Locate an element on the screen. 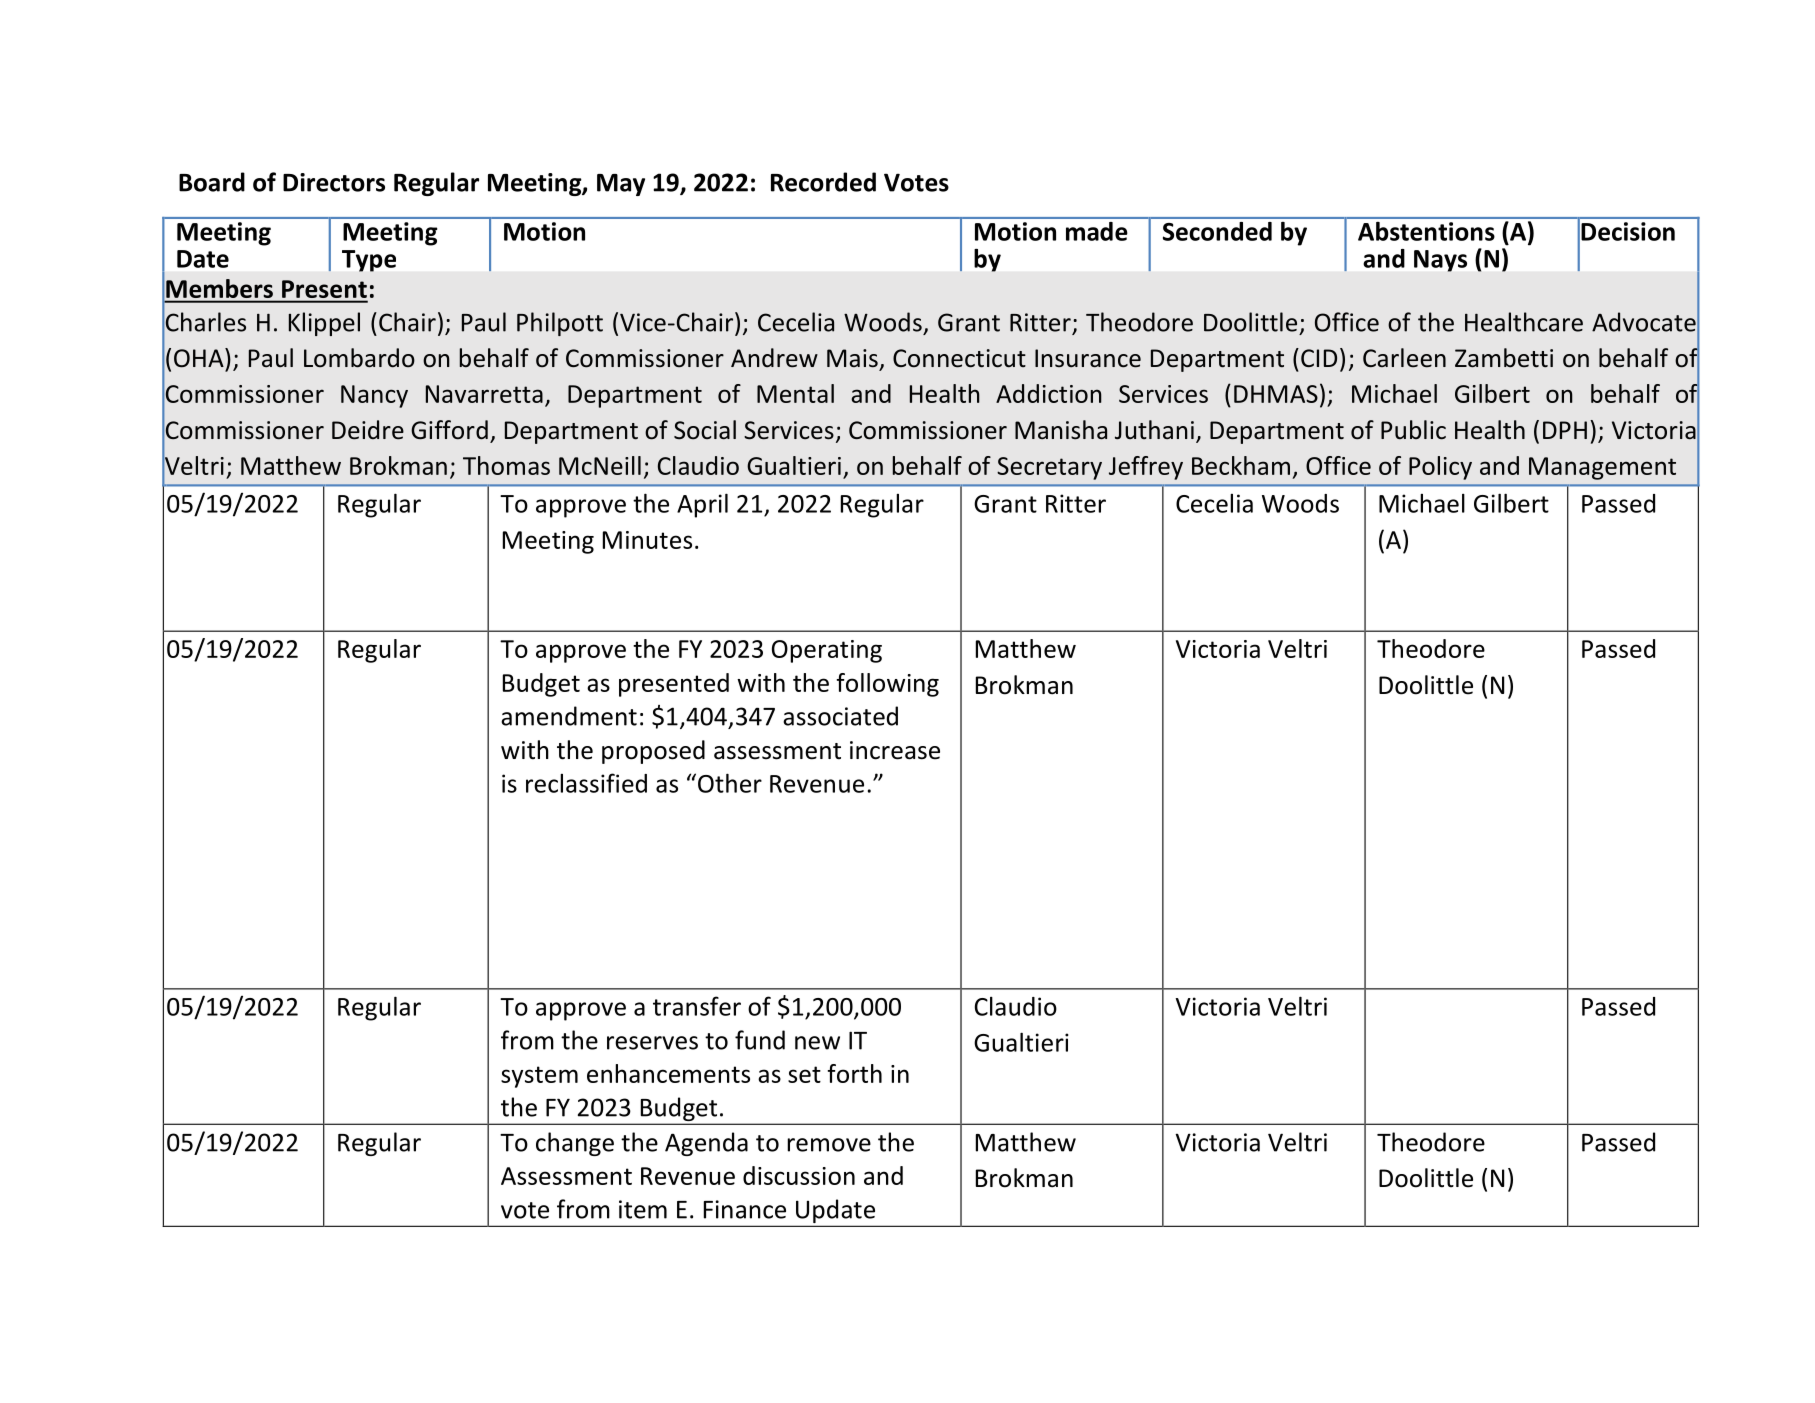 The height and width of the screenshot is (1403, 1815). Recorded is located at coordinates (823, 182).
